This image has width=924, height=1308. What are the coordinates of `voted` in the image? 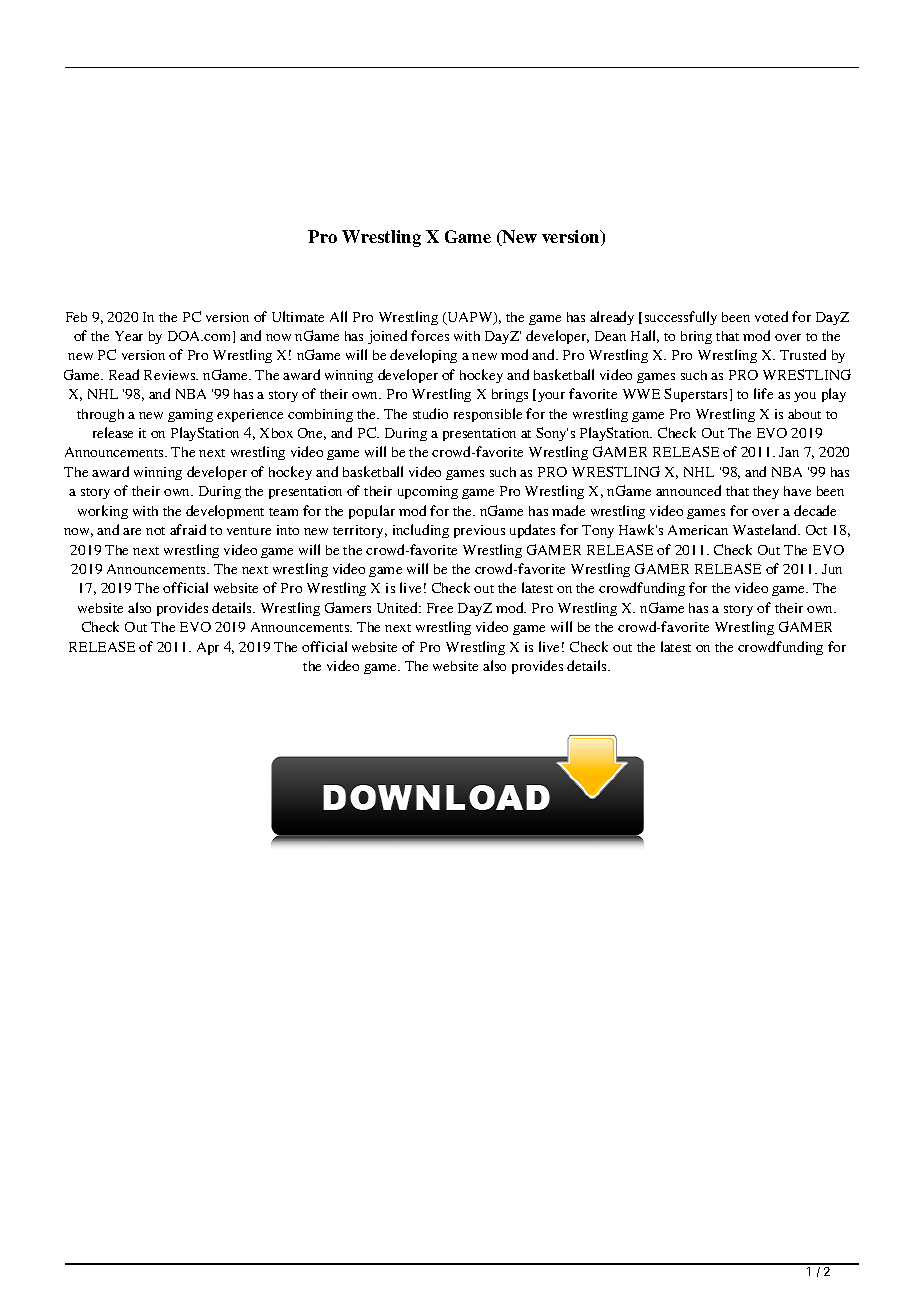 It's located at (771, 316).
